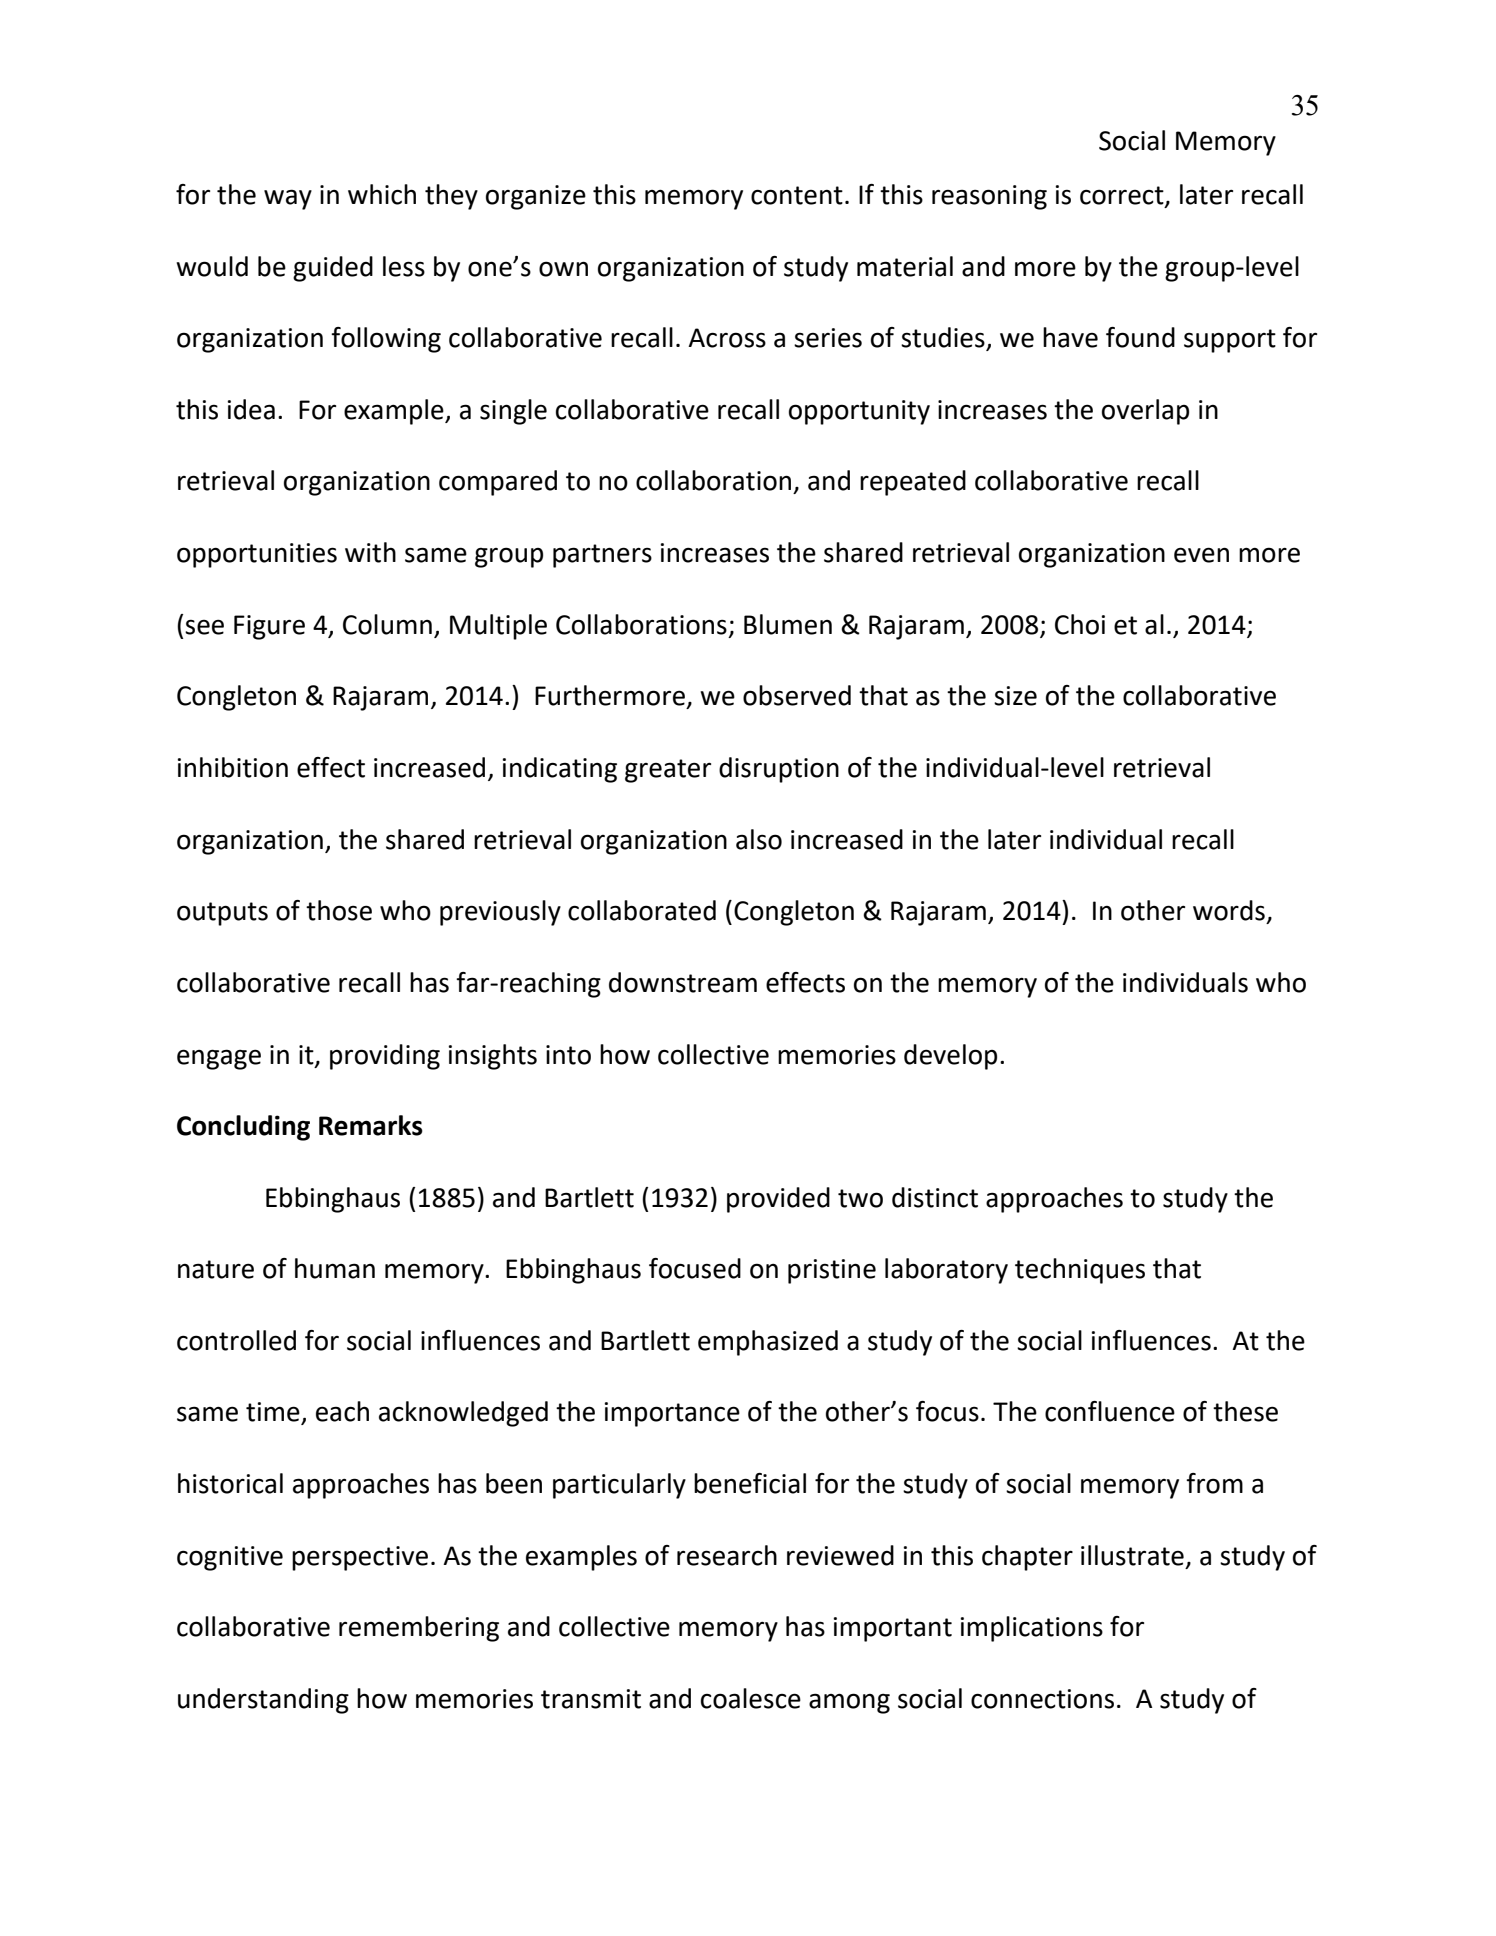 The width and height of the screenshot is (1496, 1936). What do you see at coordinates (333, 269) in the screenshot?
I see `guided` at bounding box center [333, 269].
